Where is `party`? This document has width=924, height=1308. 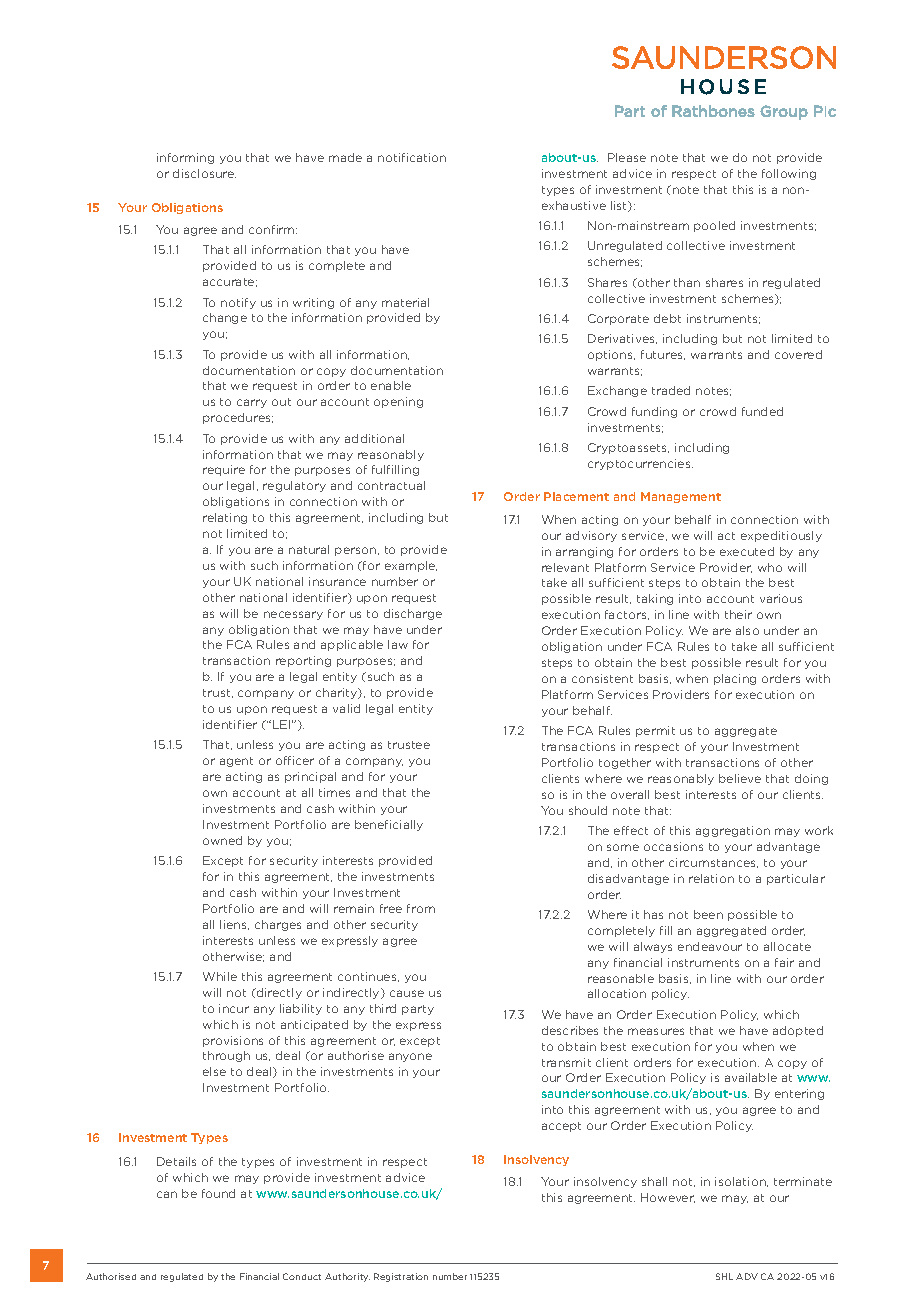 party is located at coordinates (418, 1010).
